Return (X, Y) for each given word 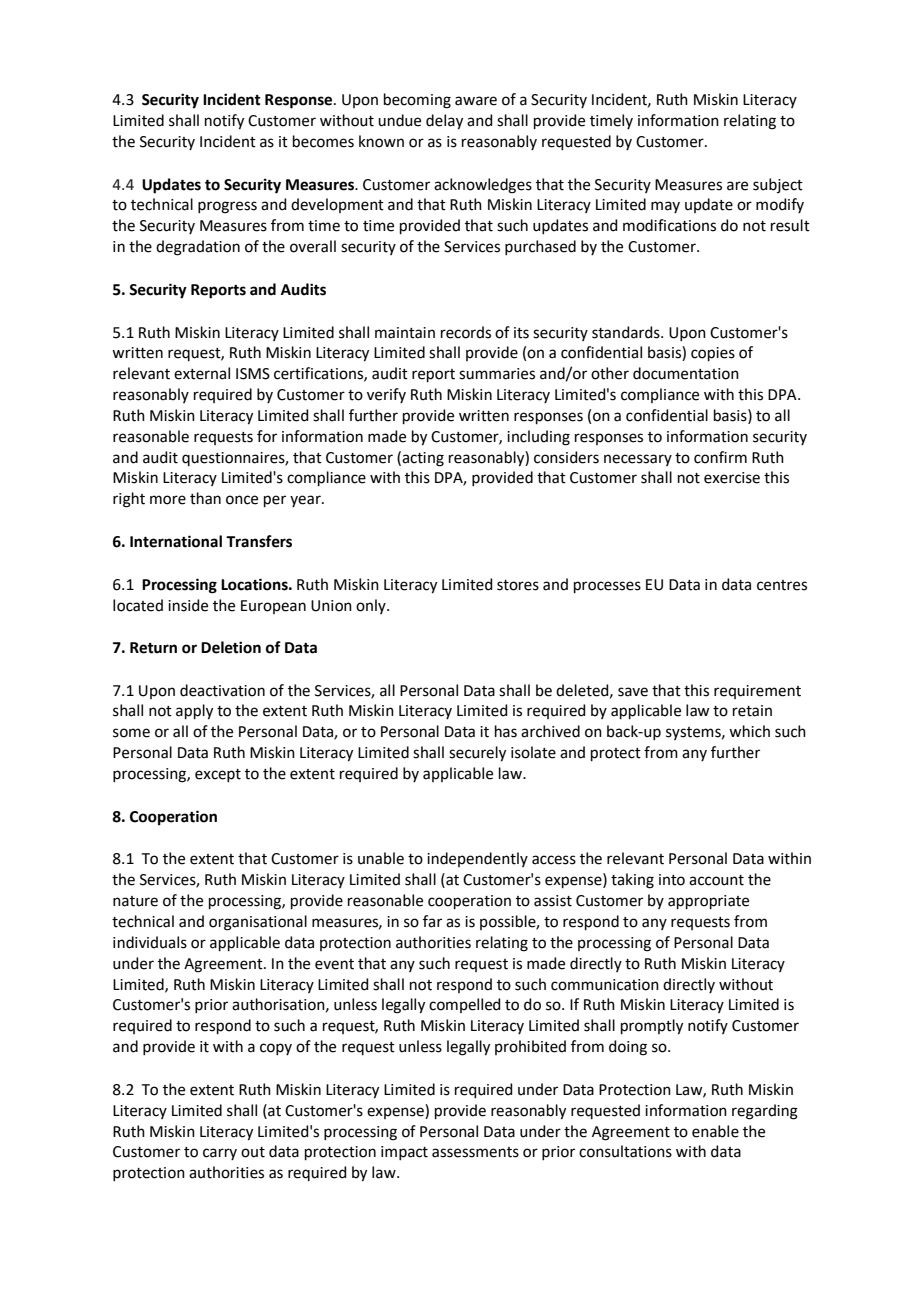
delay (444, 122)
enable (715, 1131)
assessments (475, 1152)
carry (220, 1154)
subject (778, 185)
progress (227, 207)
